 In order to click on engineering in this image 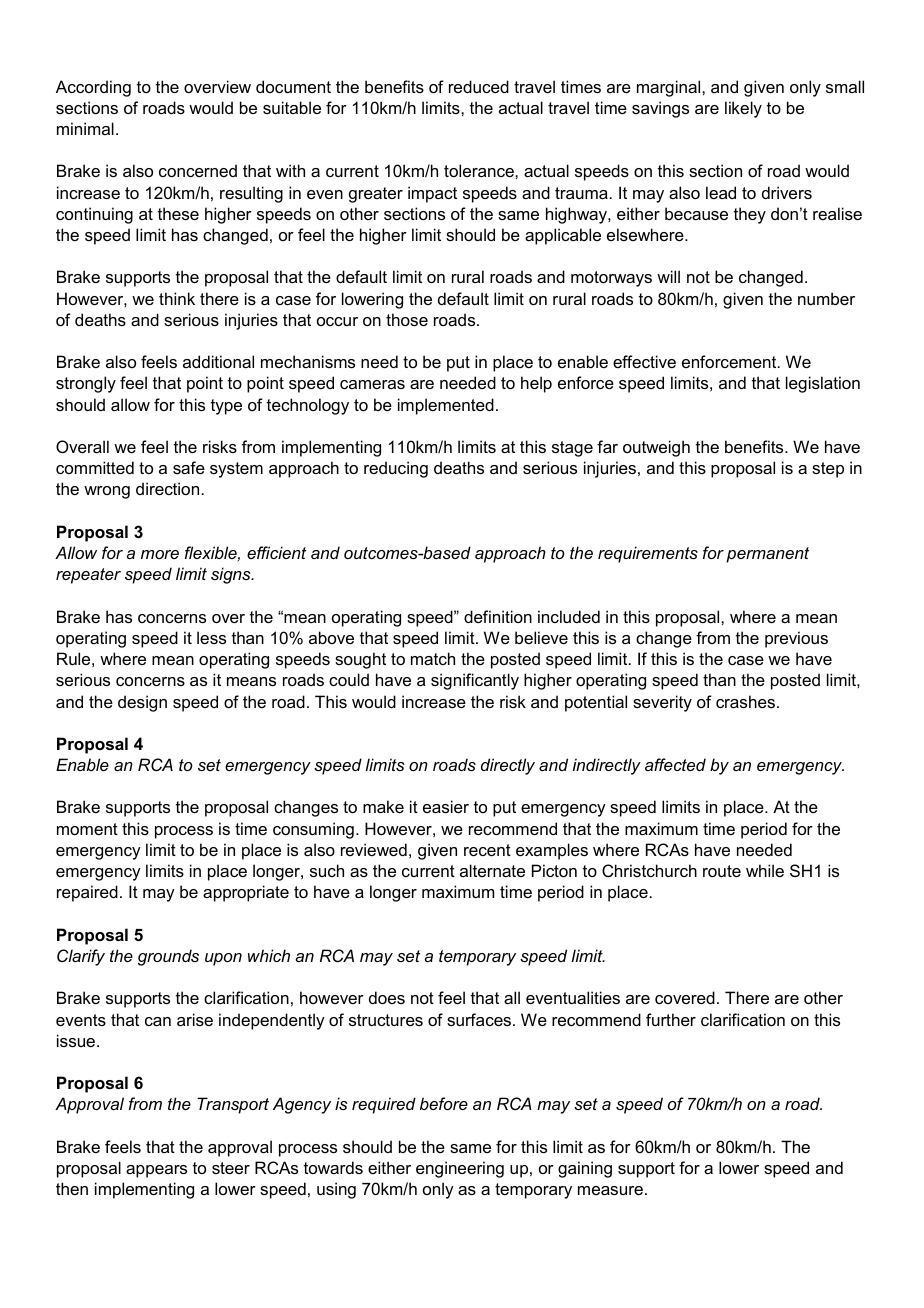, I will do `click(460, 1169)`.
